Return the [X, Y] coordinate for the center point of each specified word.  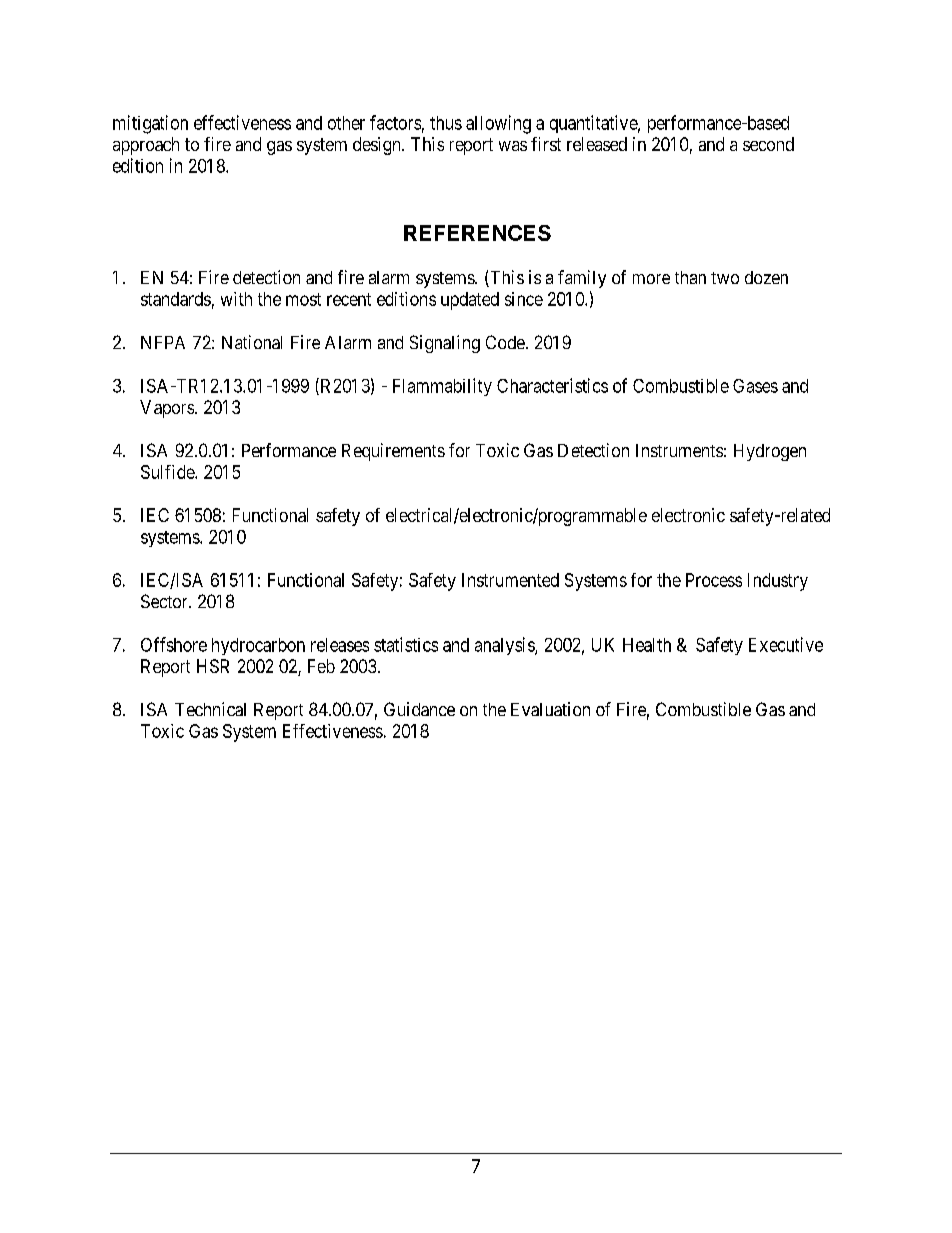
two [725, 278]
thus [446, 123]
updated [470, 301]
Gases [755, 386]
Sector [165, 601]
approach [146, 146]
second [768, 144]
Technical [210, 709]
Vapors [168, 409]
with [236, 299]
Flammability [442, 387]
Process [714, 580]
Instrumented [510, 580]
